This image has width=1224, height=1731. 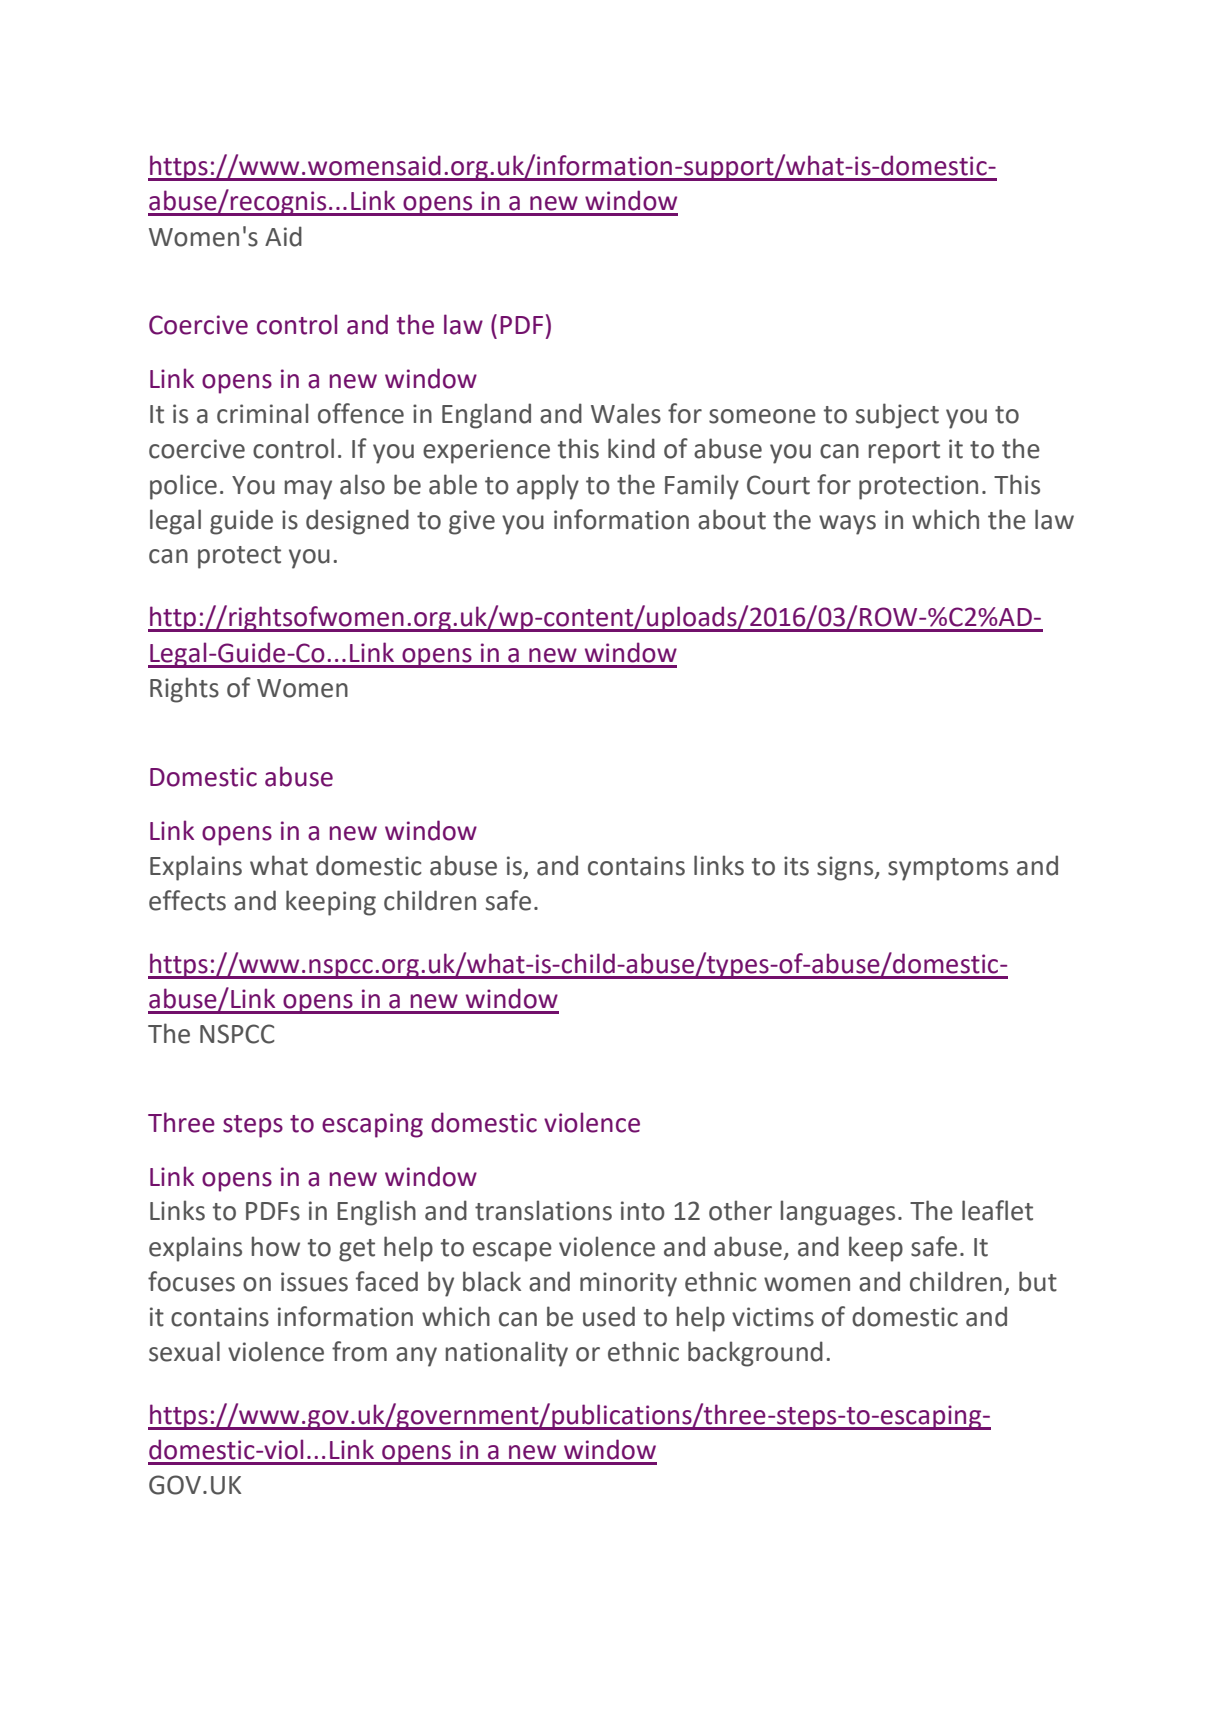 I want to click on symptoms, so click(x=948, y=869).
